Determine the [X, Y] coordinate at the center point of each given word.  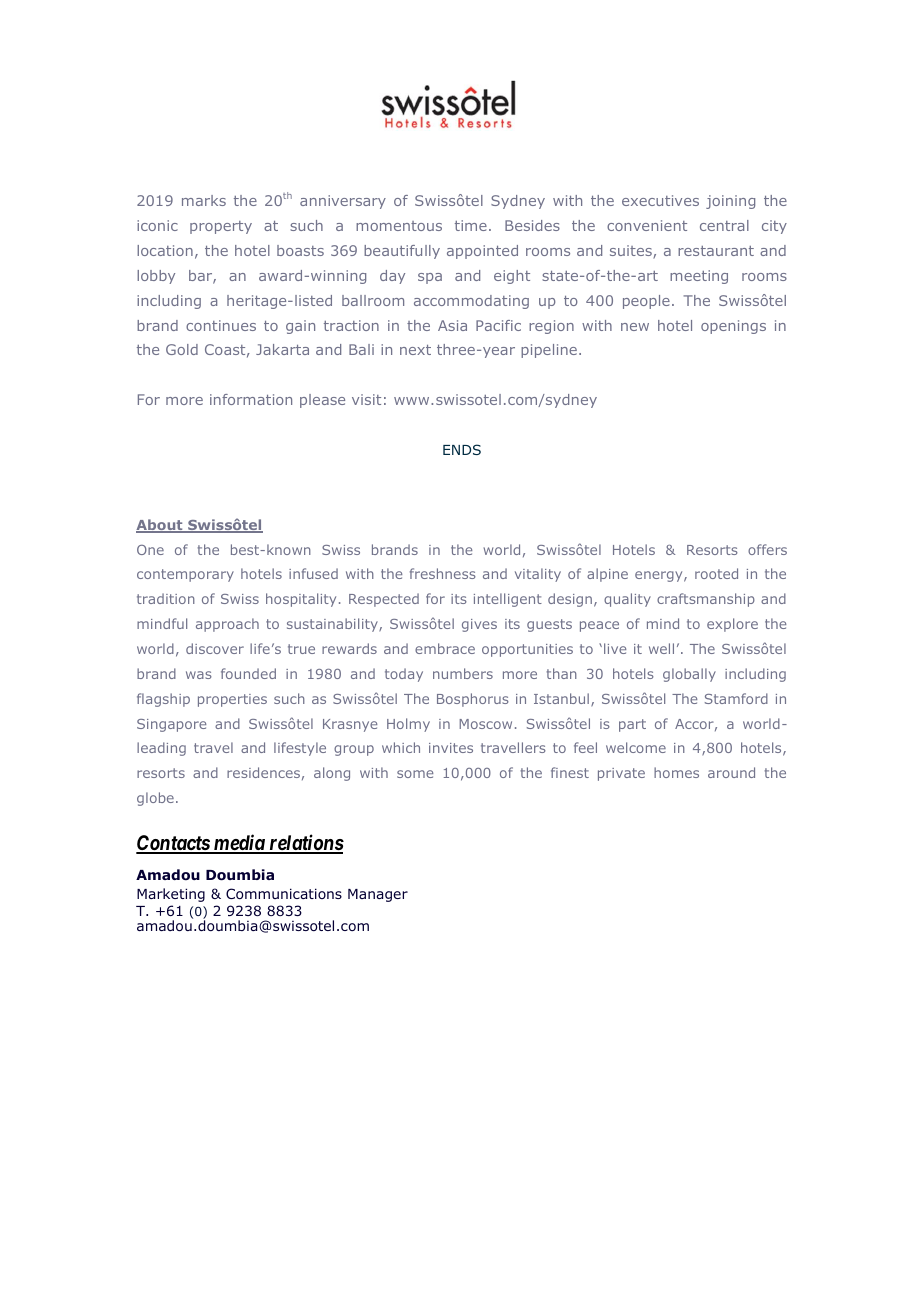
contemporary [185, 575]
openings [733, 327]
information [251, 399]
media [238, 843]
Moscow [485, 724]
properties [232, 700]
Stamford [736, 698]
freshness [443, 573]
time [471, 225]
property [221, 227]
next [415, 350]
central [724, 225]
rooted [716, 573]
